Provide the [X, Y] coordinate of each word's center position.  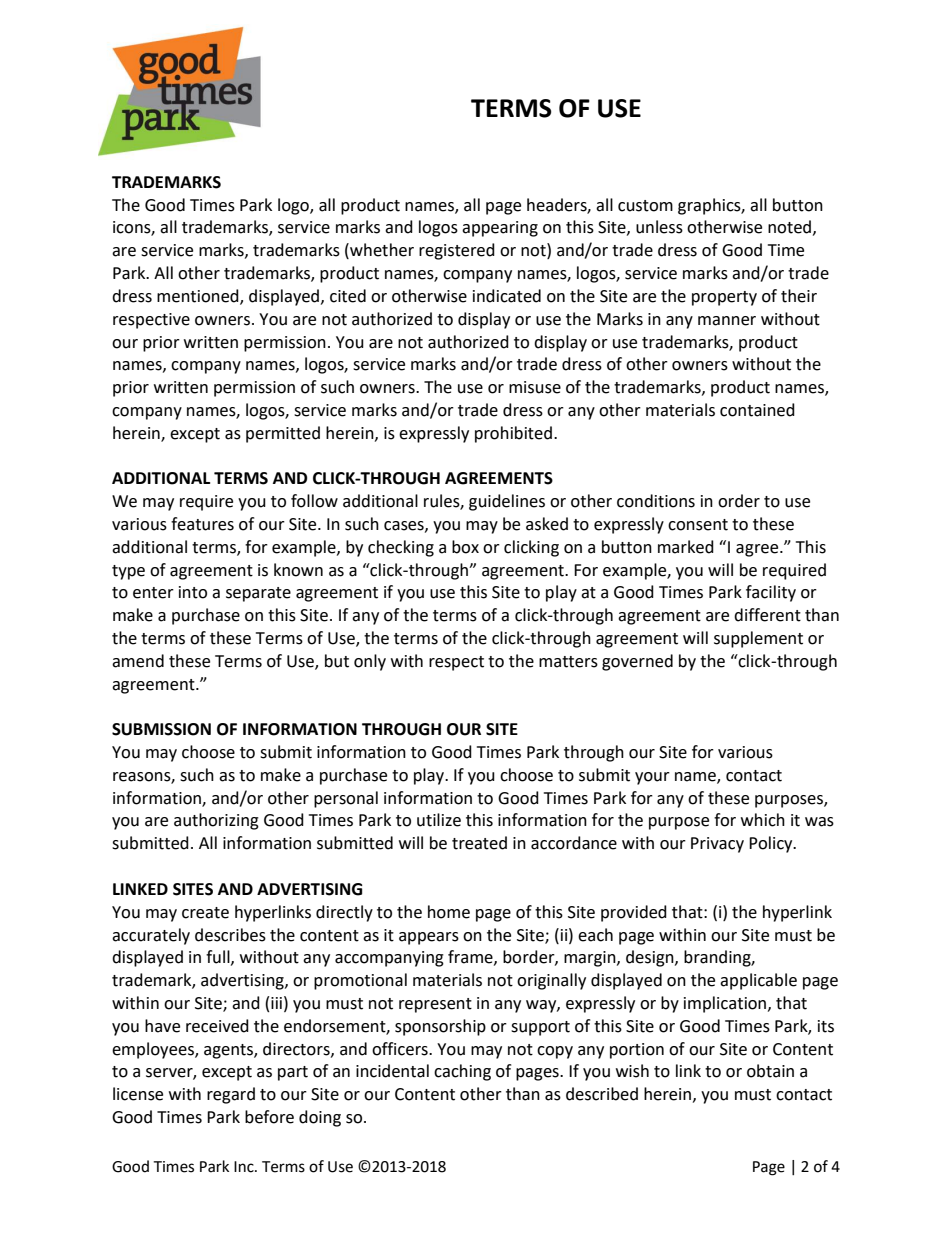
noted [789, 227]
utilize [439, 820]
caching [462, 1072]
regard [231, 1095]
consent [698, 525]
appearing [500, 229]
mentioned [199, 297]
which [763, 820]
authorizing [216, 821]
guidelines [507, 502]
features [202, 524]
